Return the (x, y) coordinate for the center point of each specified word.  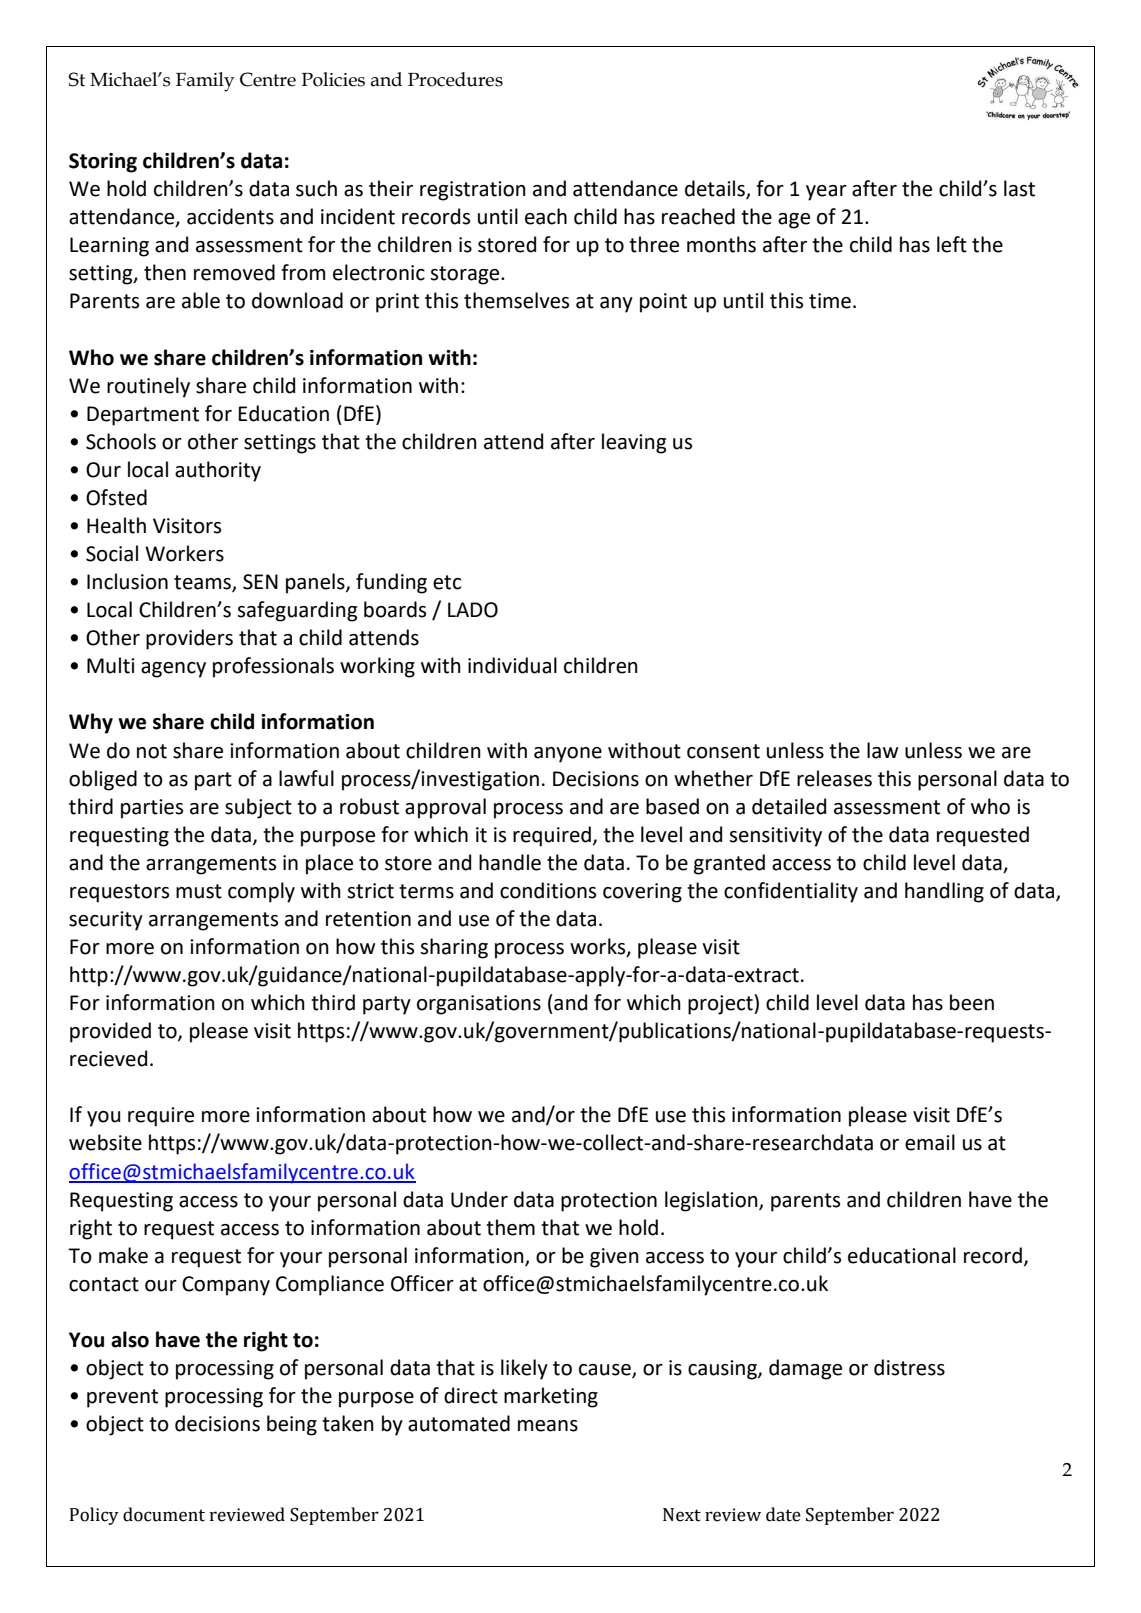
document (164, 1514)
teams (203, 583)
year (826, 193)
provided (110, 1032)
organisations (479, 1005)
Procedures (455, 79)
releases (834, 778)
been (972, 1002)
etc (447, 582)
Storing (103, 163)
